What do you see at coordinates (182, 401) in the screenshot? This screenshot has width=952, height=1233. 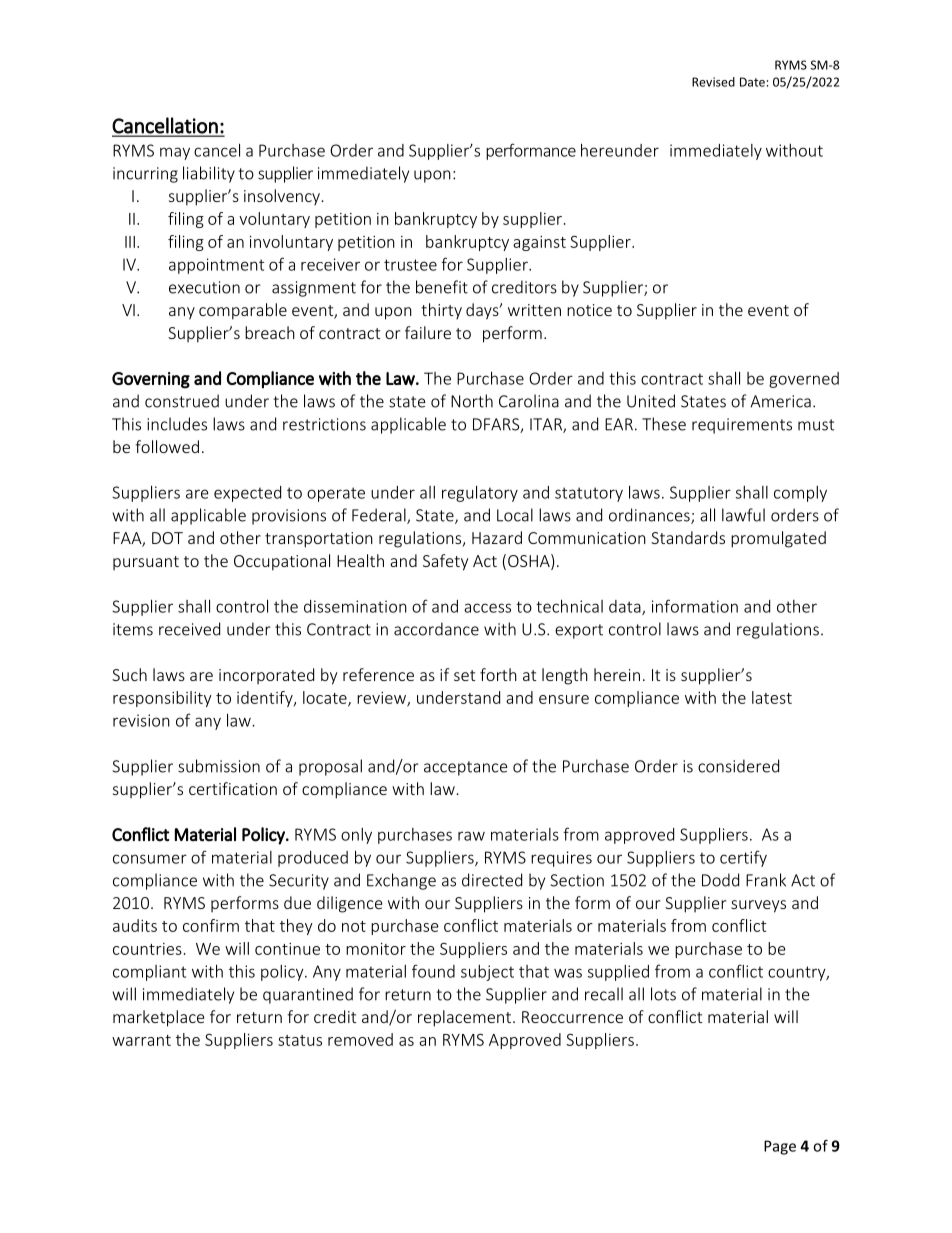 I see `construed` at bounding box center [182, 401].
